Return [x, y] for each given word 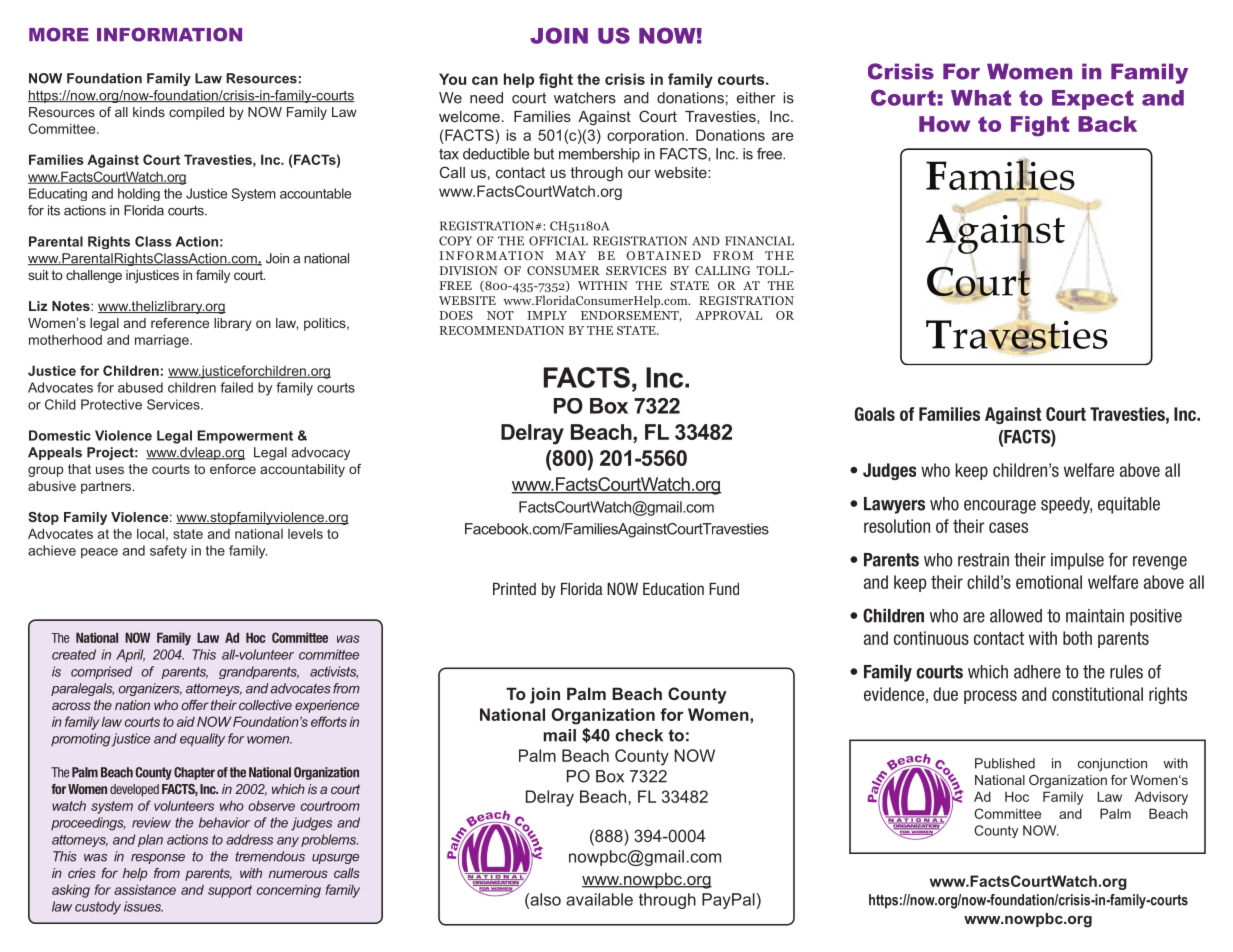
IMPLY [547, 315]
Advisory [1161, 798]
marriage [163, 341]
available [599, 899]
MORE [59, 34]
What [981, 98]
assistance [145, 889]
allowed [1016, 616]
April [130, 655]
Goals [875, 414]
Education [673, 589]
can [485, 80]
